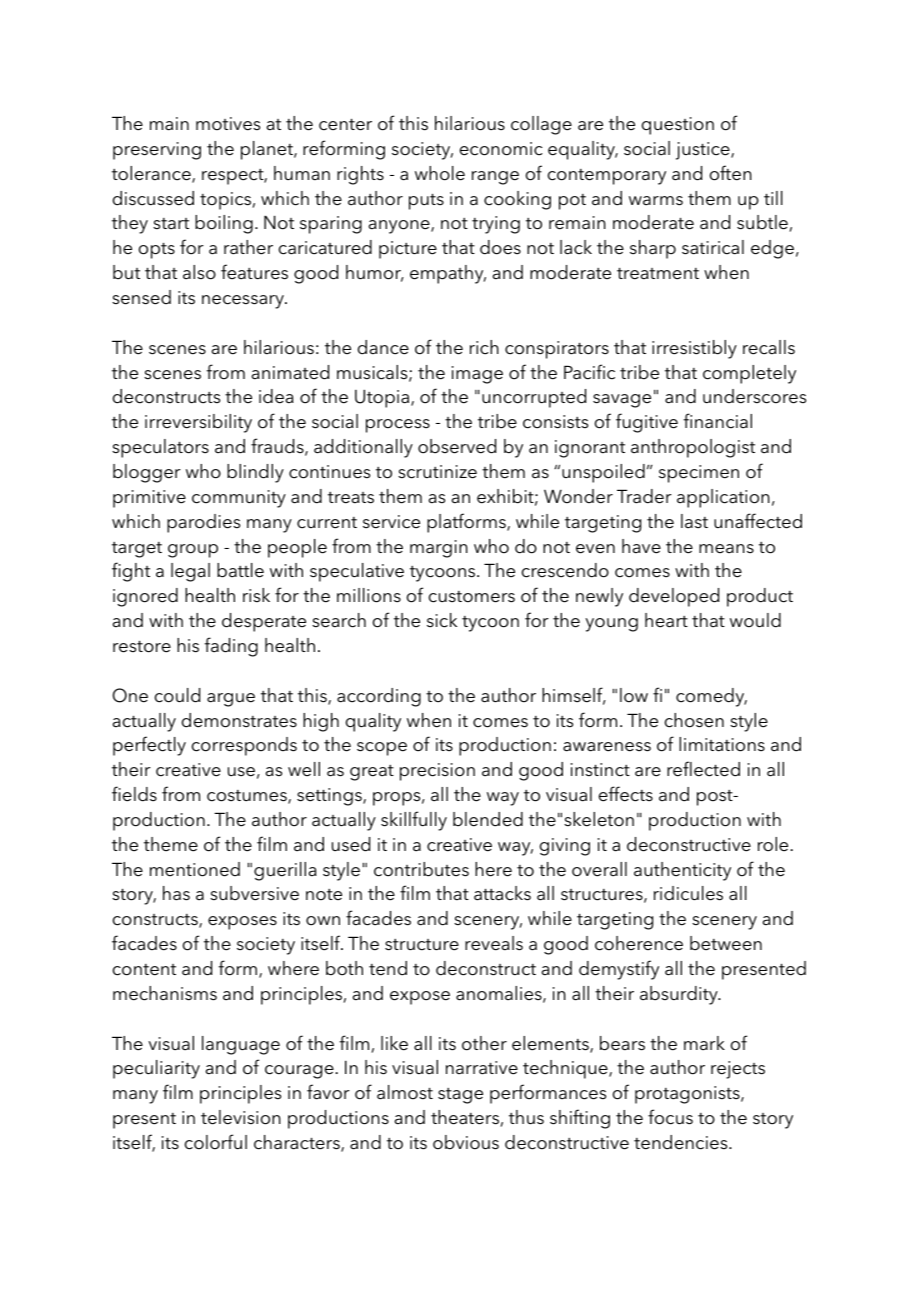  Describe the element at coordinates (241, 1117) in the screenshot. I see `television` at that location.
